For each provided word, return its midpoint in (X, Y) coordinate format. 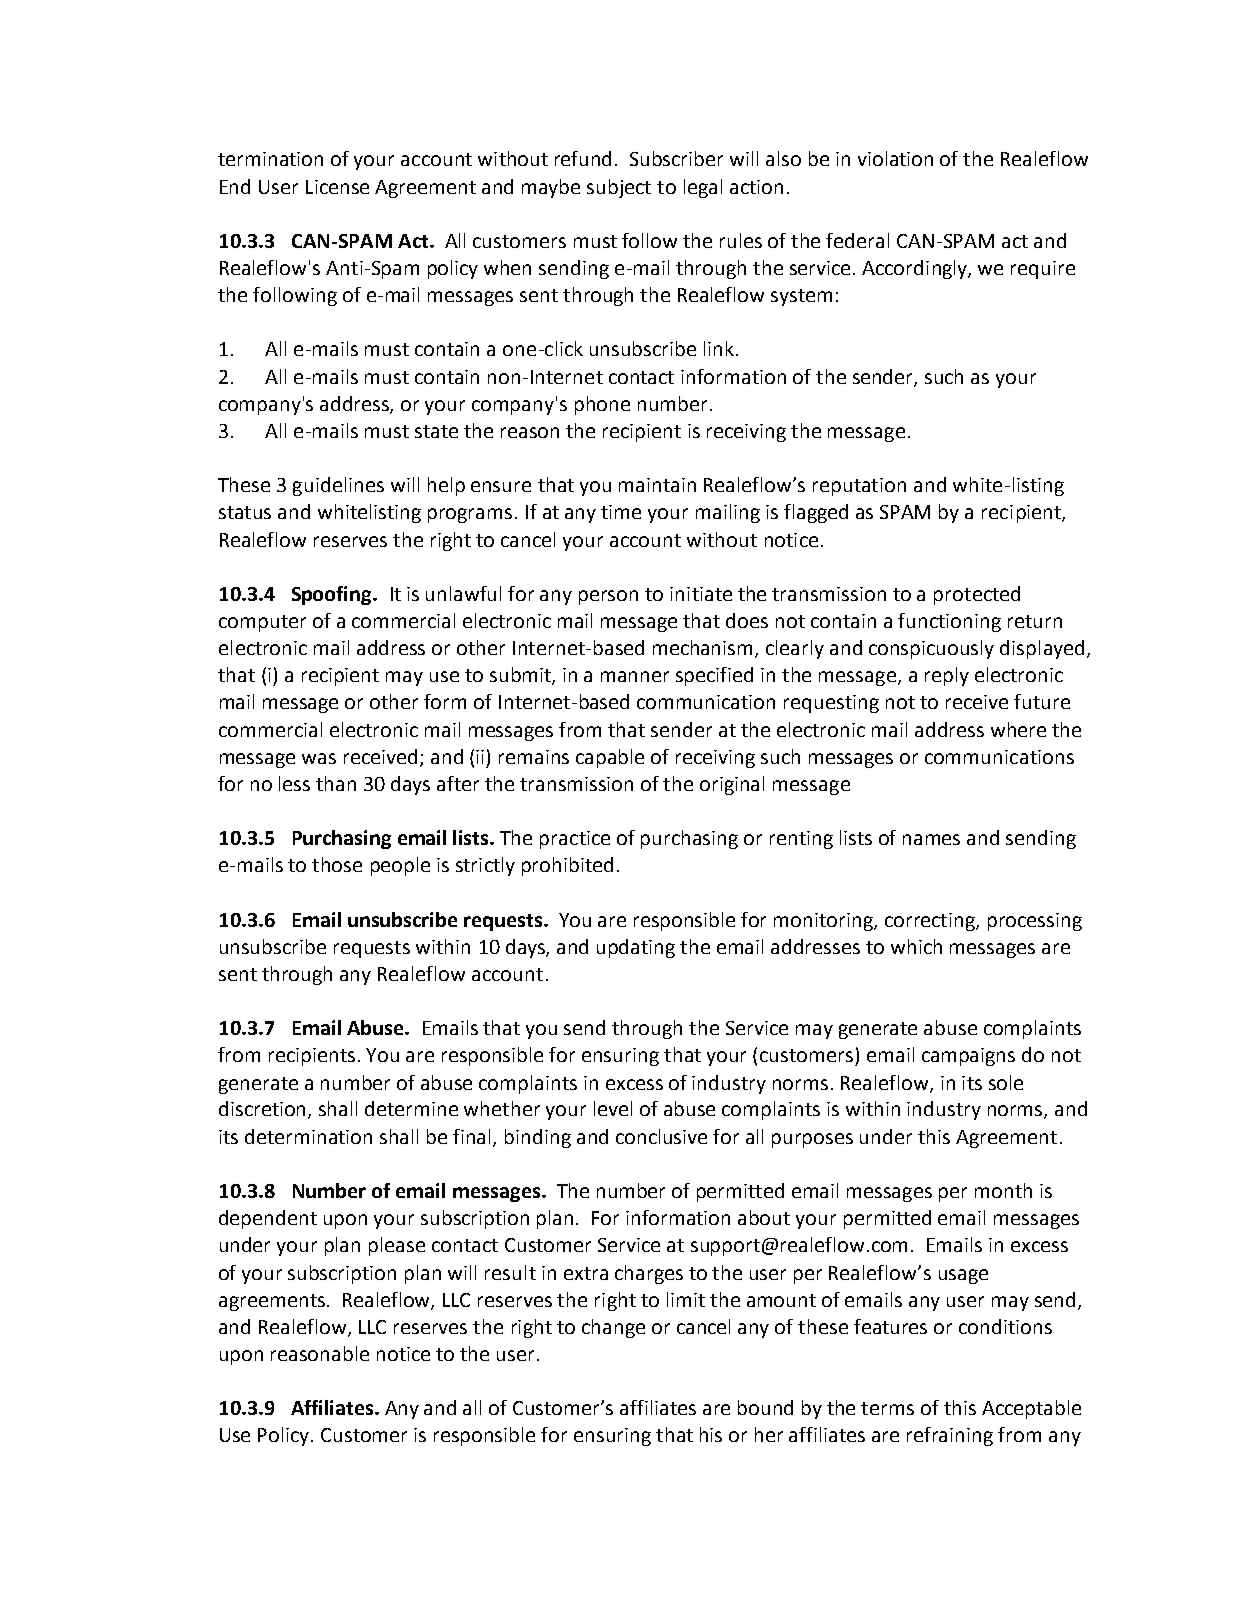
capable (610, 758)
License (337, 187)
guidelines (338, 486)
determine (411, 1108)
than (336, 783)
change (613, 1328)
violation (895, 158)
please (397, 1246)
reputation (859, 487)
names (931, 839)
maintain (657, 485)
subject (619, 188)
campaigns (968, 1057)
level (613, 1108)
